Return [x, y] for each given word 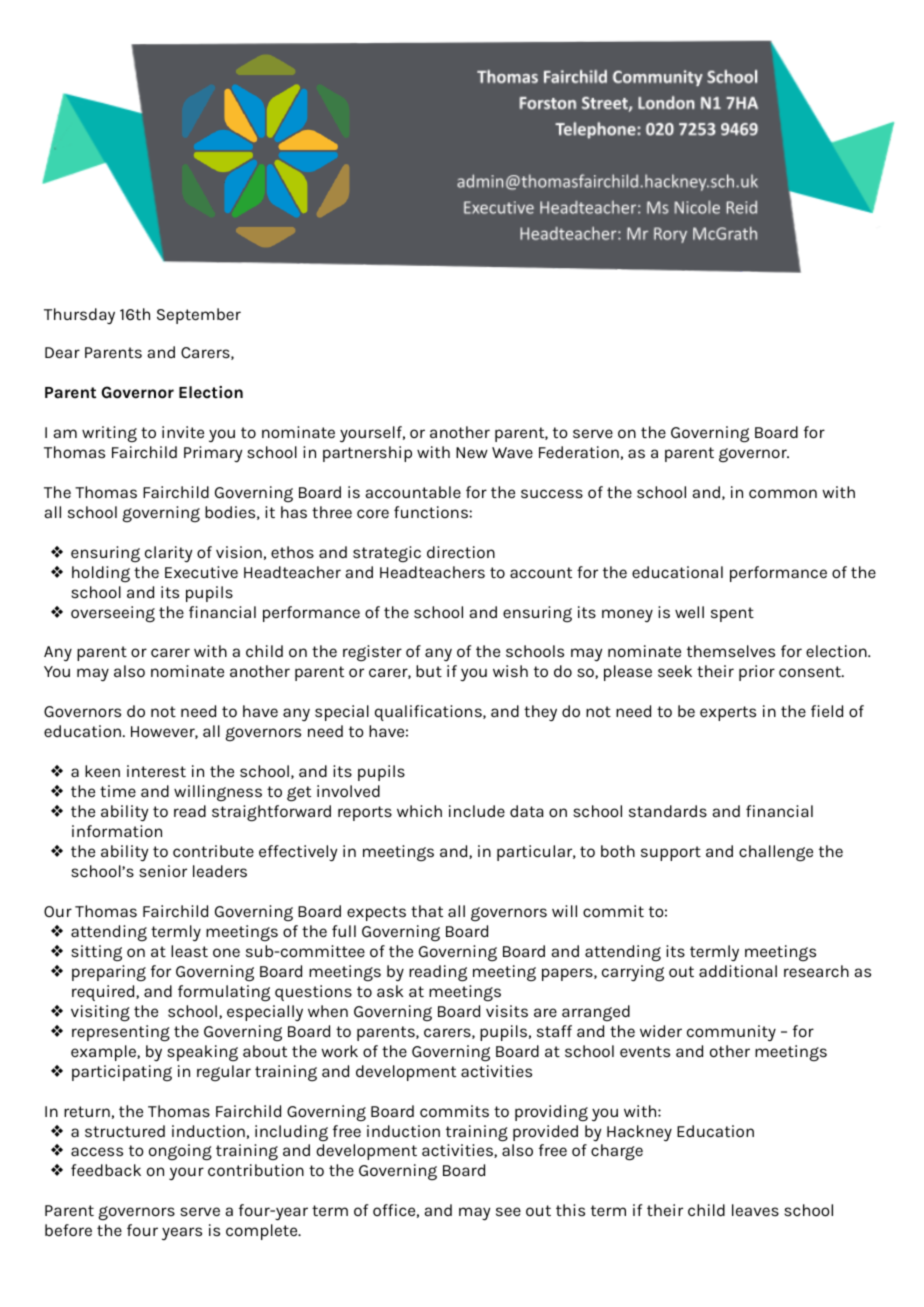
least [189, 951]
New [472, 452]
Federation [579, 452]
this [570, 1210]
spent [732, 614]
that [427, 911]
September [199, 316]
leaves [755, 1210]
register [372, 653]
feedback [106, 1170]
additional [738, 971]
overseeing [113, 614]
